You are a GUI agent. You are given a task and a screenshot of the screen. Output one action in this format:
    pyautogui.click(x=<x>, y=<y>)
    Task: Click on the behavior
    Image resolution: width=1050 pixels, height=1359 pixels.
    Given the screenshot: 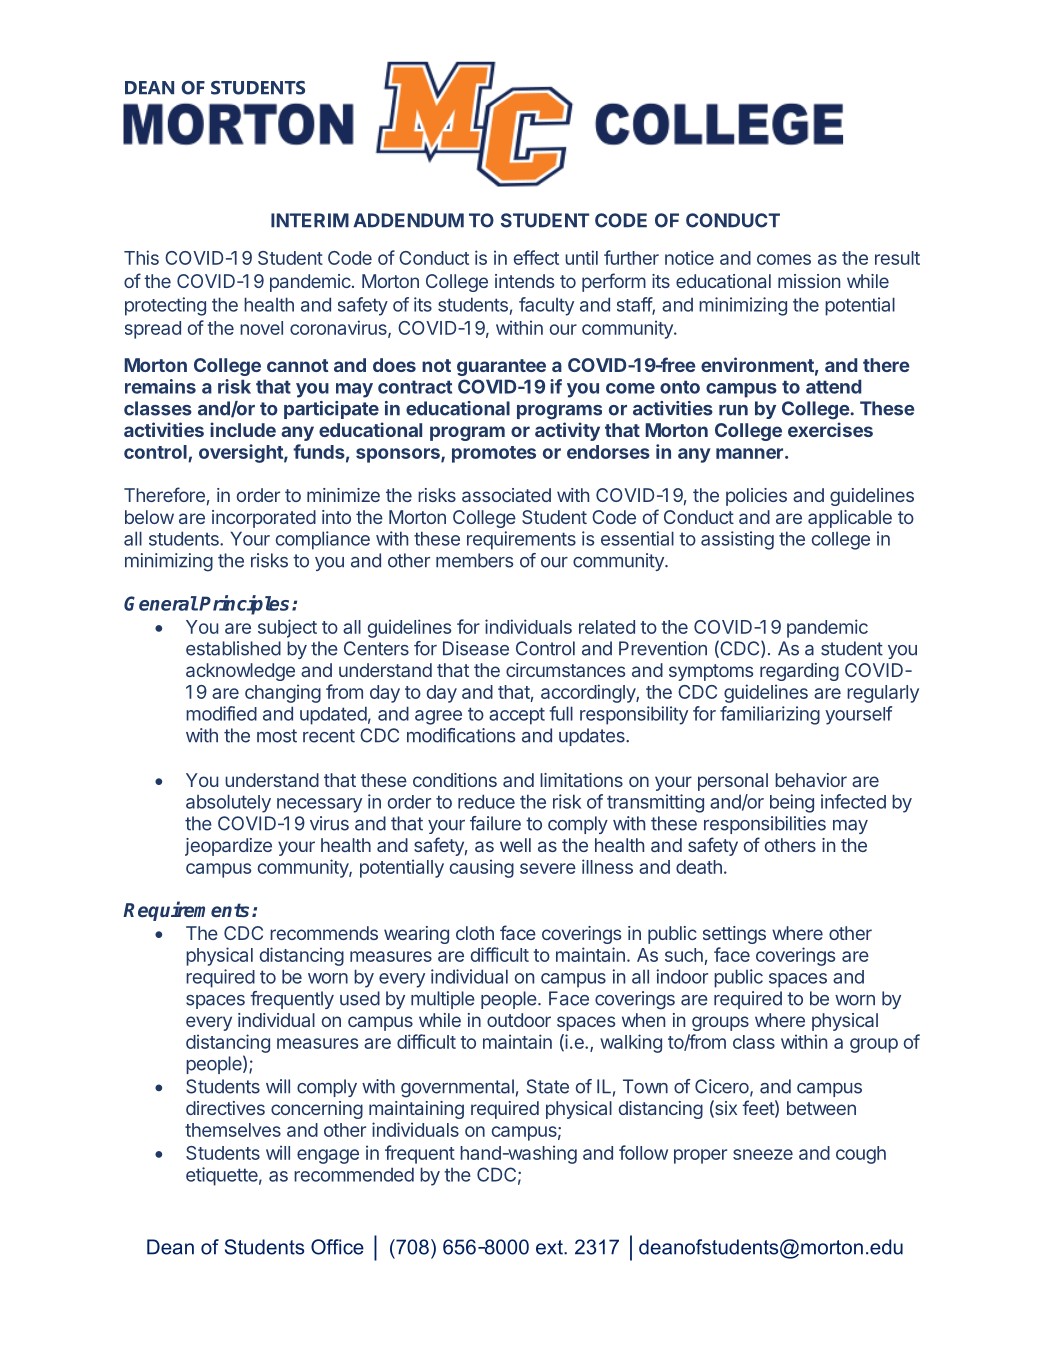 What is the action you would take?
    pyautogui.click(x=811, y=780)
